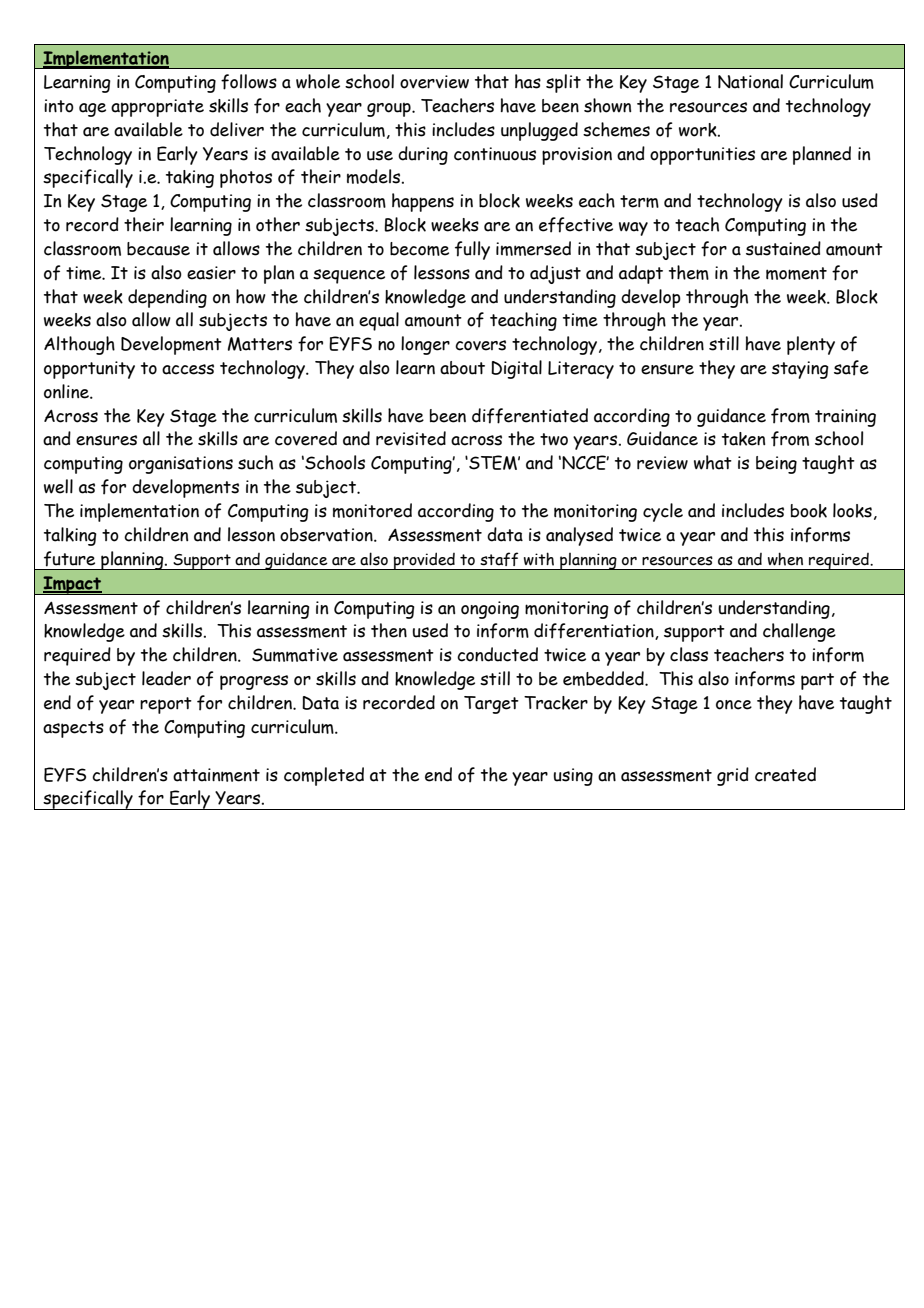 This image has width=924, height=1308. I want to click on because, so click(158, 249).
